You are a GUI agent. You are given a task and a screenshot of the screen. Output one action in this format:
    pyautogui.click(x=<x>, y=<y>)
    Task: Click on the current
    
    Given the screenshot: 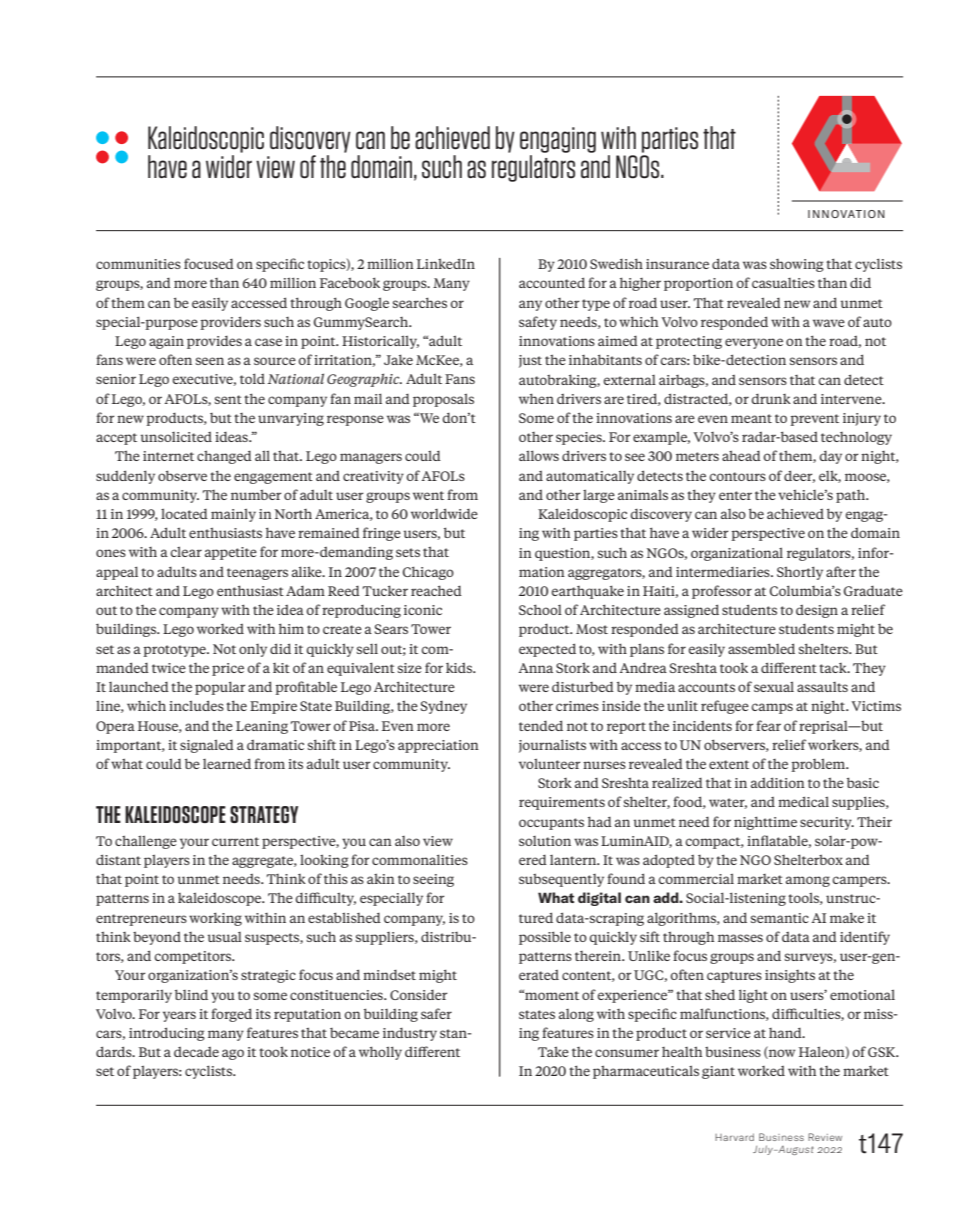 What is the action you would take?
    pyautogui.click(x=235, y=841)
